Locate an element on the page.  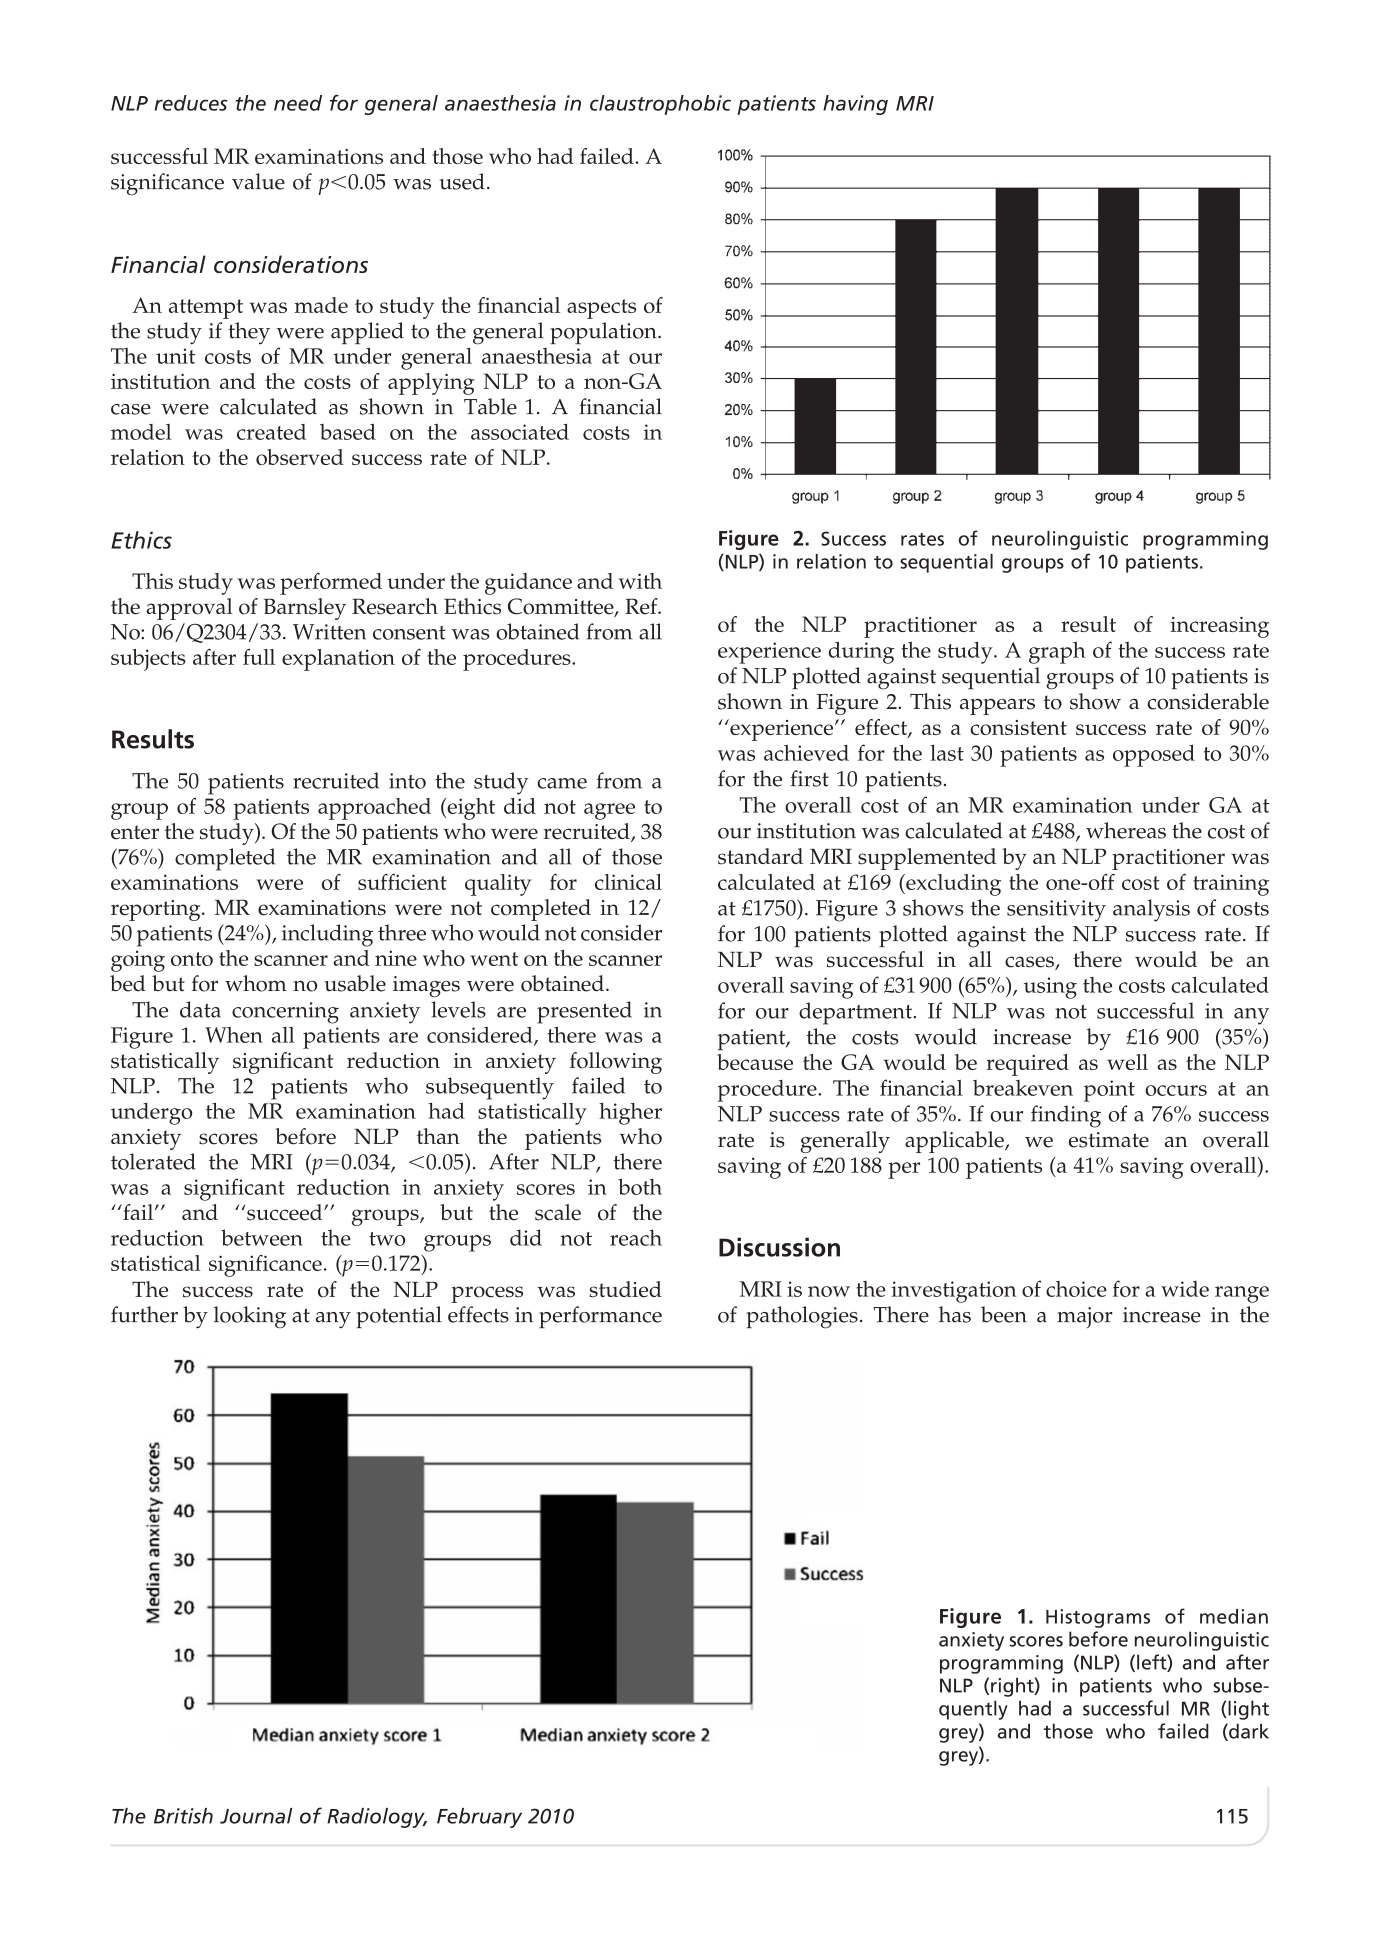
value is located at coordinates (258, 181).
